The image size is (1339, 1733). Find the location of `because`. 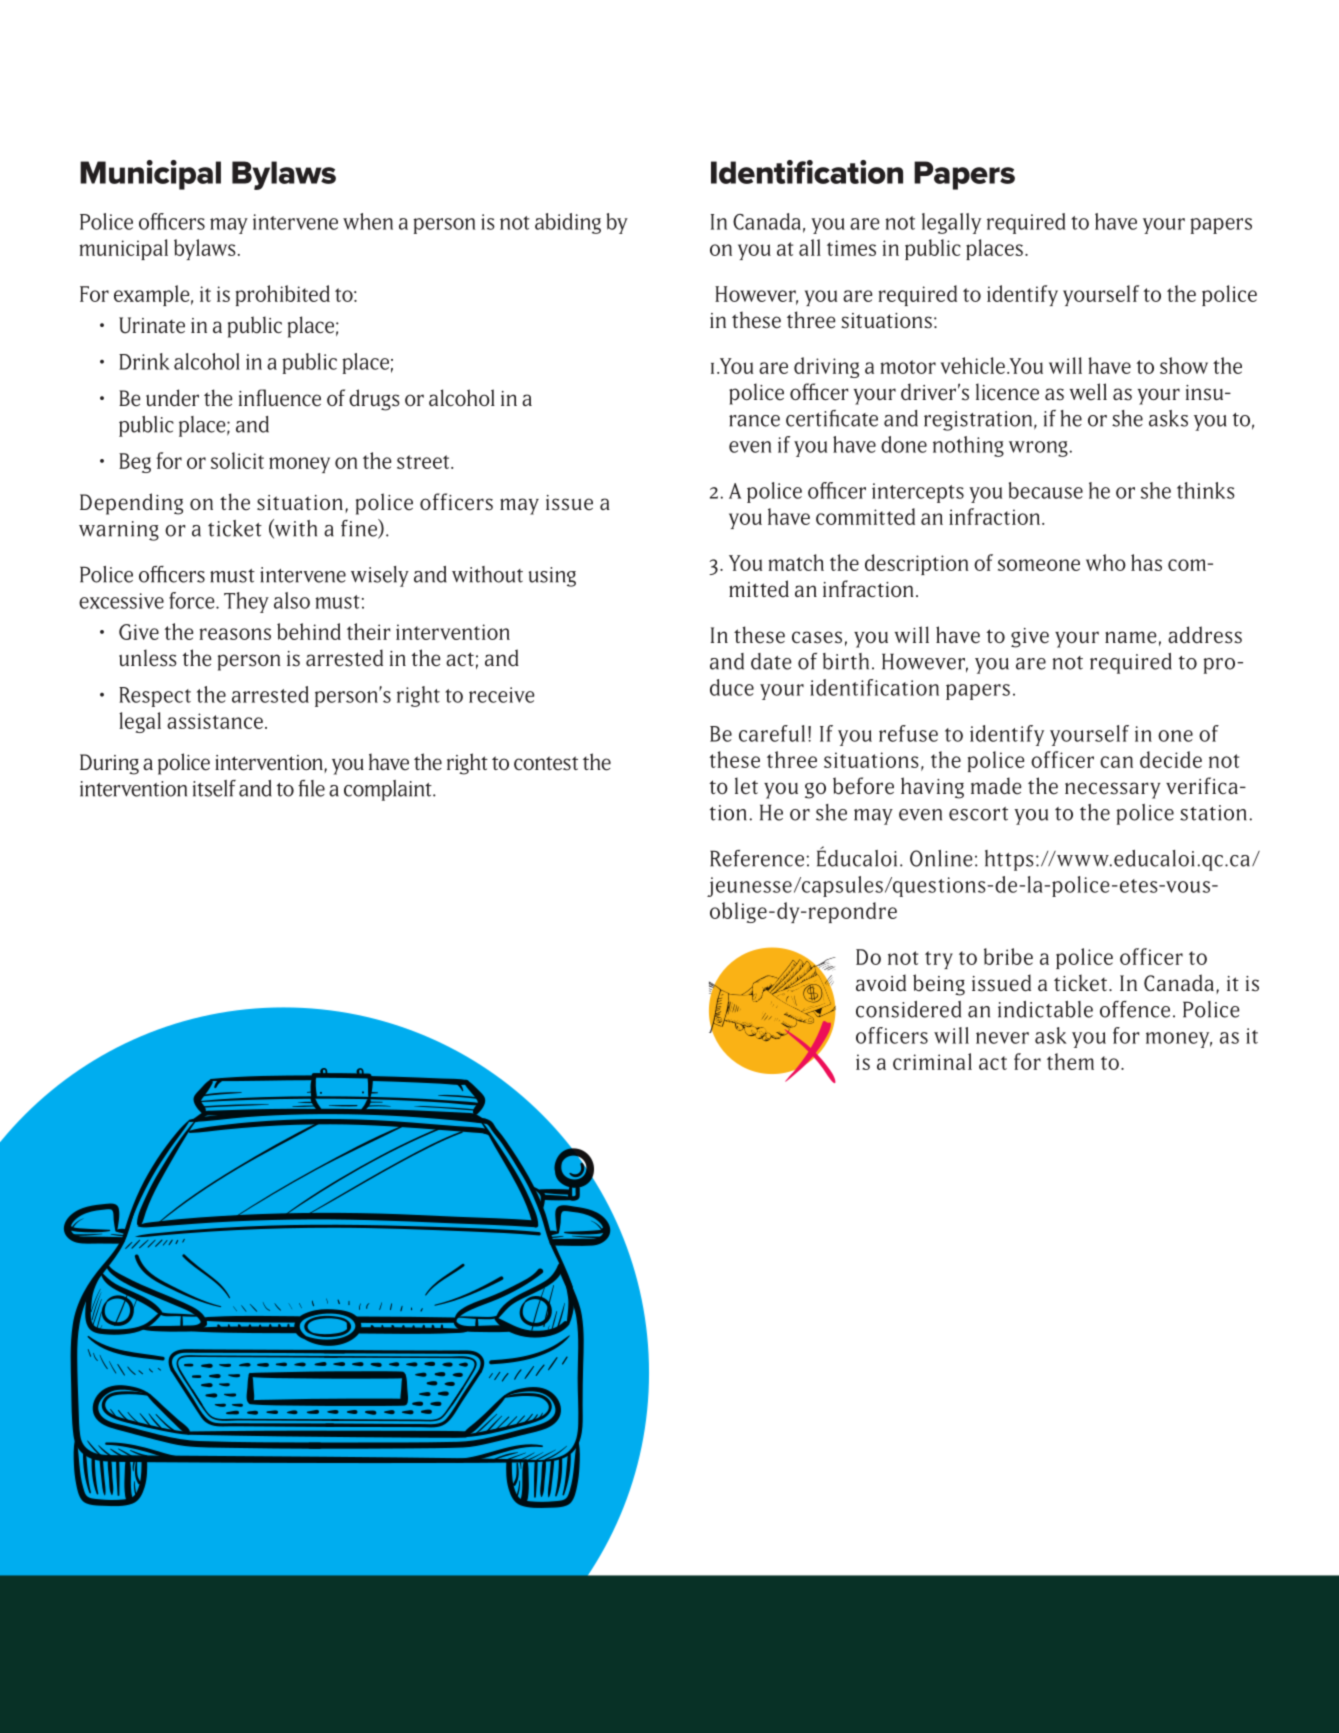

because is located at coordinates (1046, 490).
